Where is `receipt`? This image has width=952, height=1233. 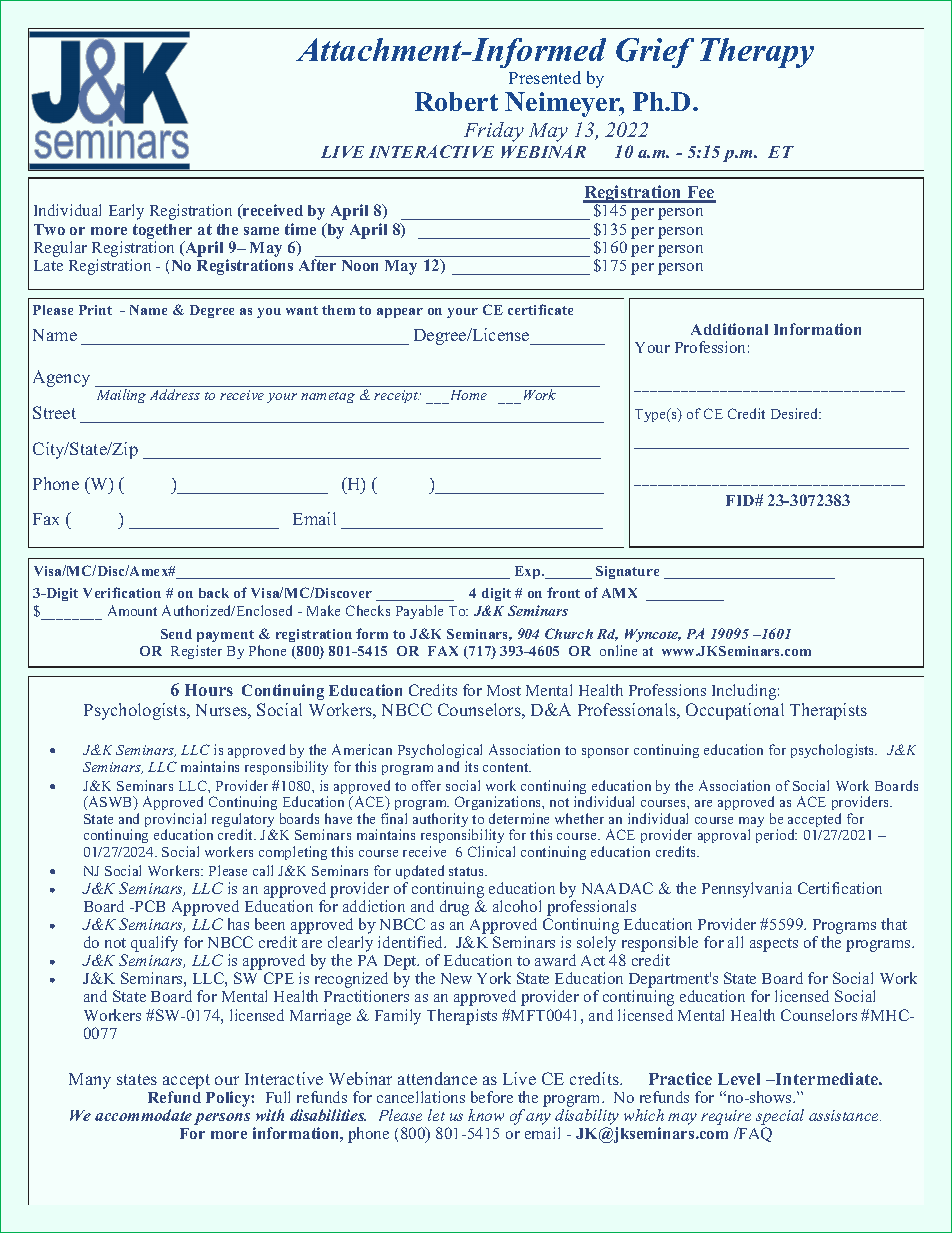
receipt is located at coordinates (396, 396).
